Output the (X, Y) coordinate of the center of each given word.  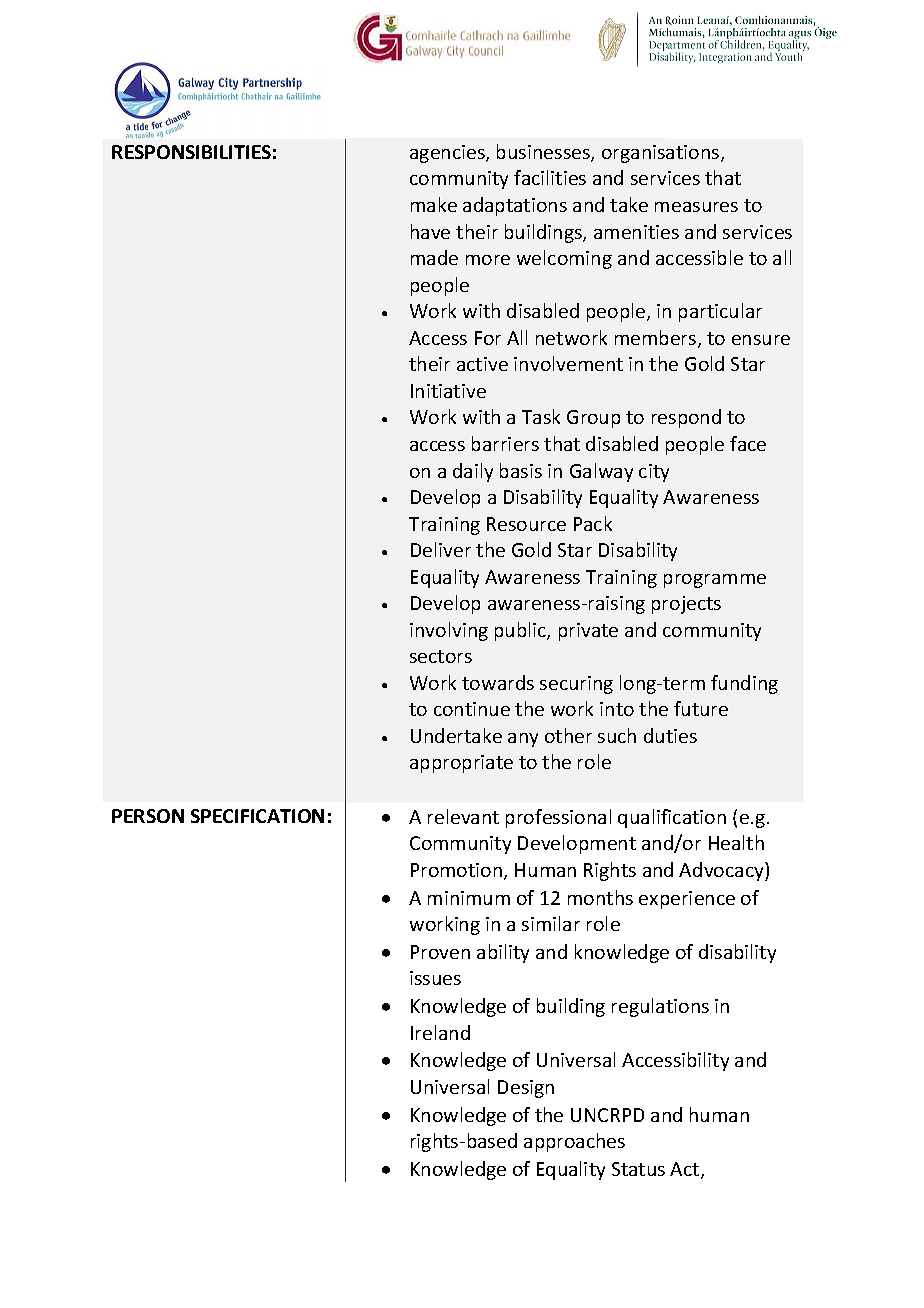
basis (521, 470)
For (488, 338)
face (748, 443)
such (617, 735)
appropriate (461, 764)
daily (473, 472)
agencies (448, 154)
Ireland (440, 1032)
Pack (593, 523)
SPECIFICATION (257, 816)
